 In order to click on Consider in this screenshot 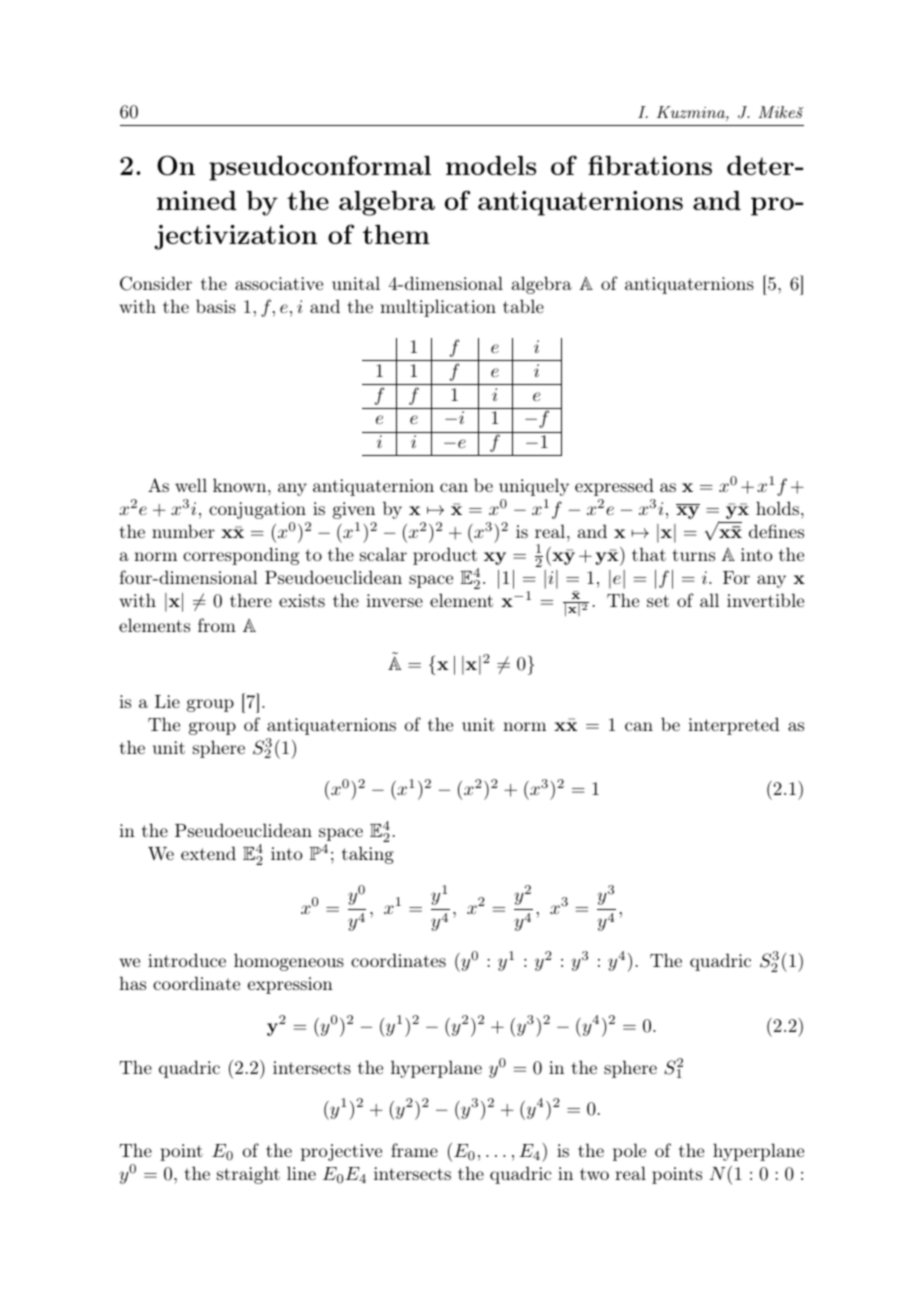, I will do `click(156, 283)`.
